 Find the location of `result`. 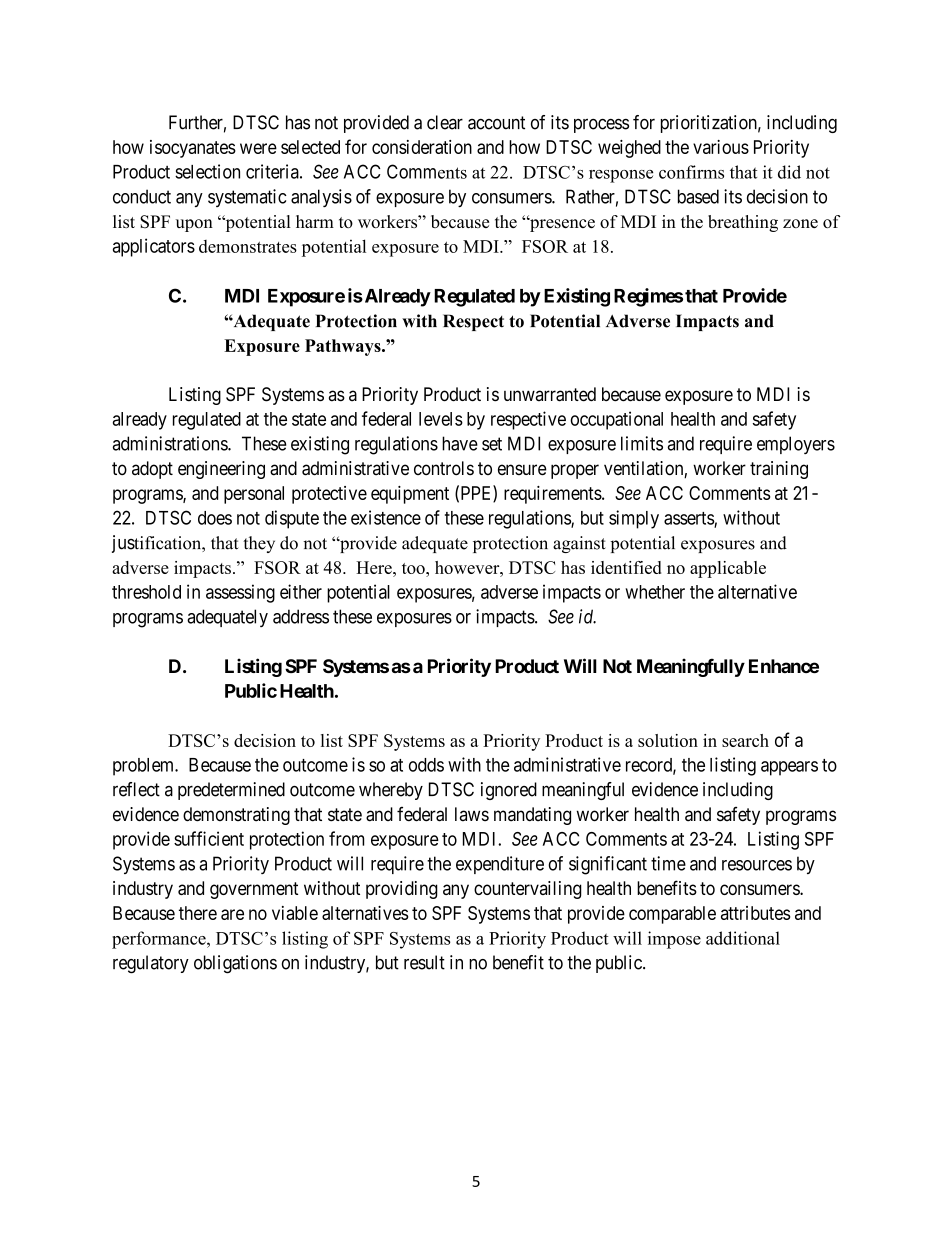

result is located at coordinates (424, 962).
